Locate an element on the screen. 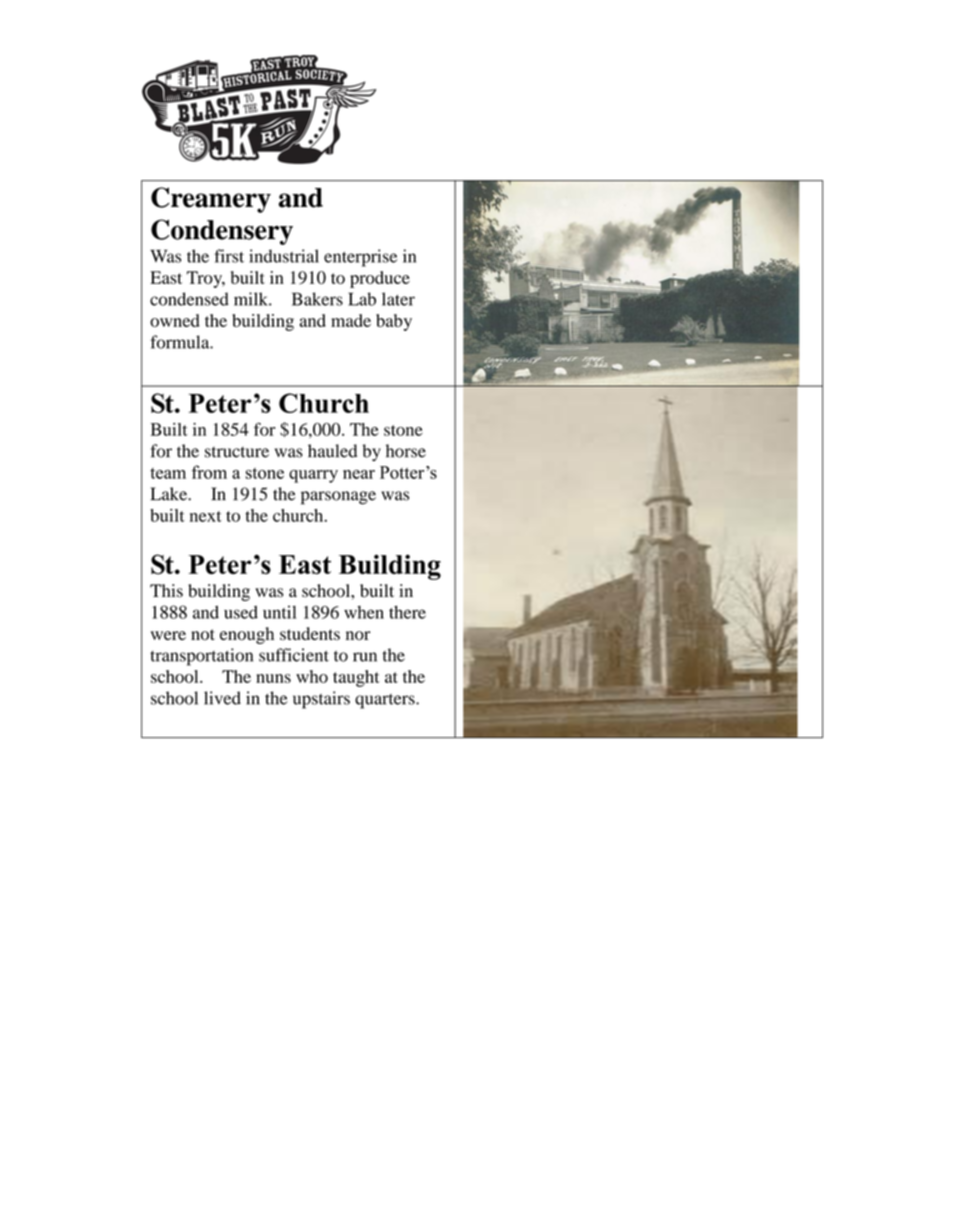 The height and width of the screenshot is (1232, 954). industrial is located at coordinates (284, 256).
